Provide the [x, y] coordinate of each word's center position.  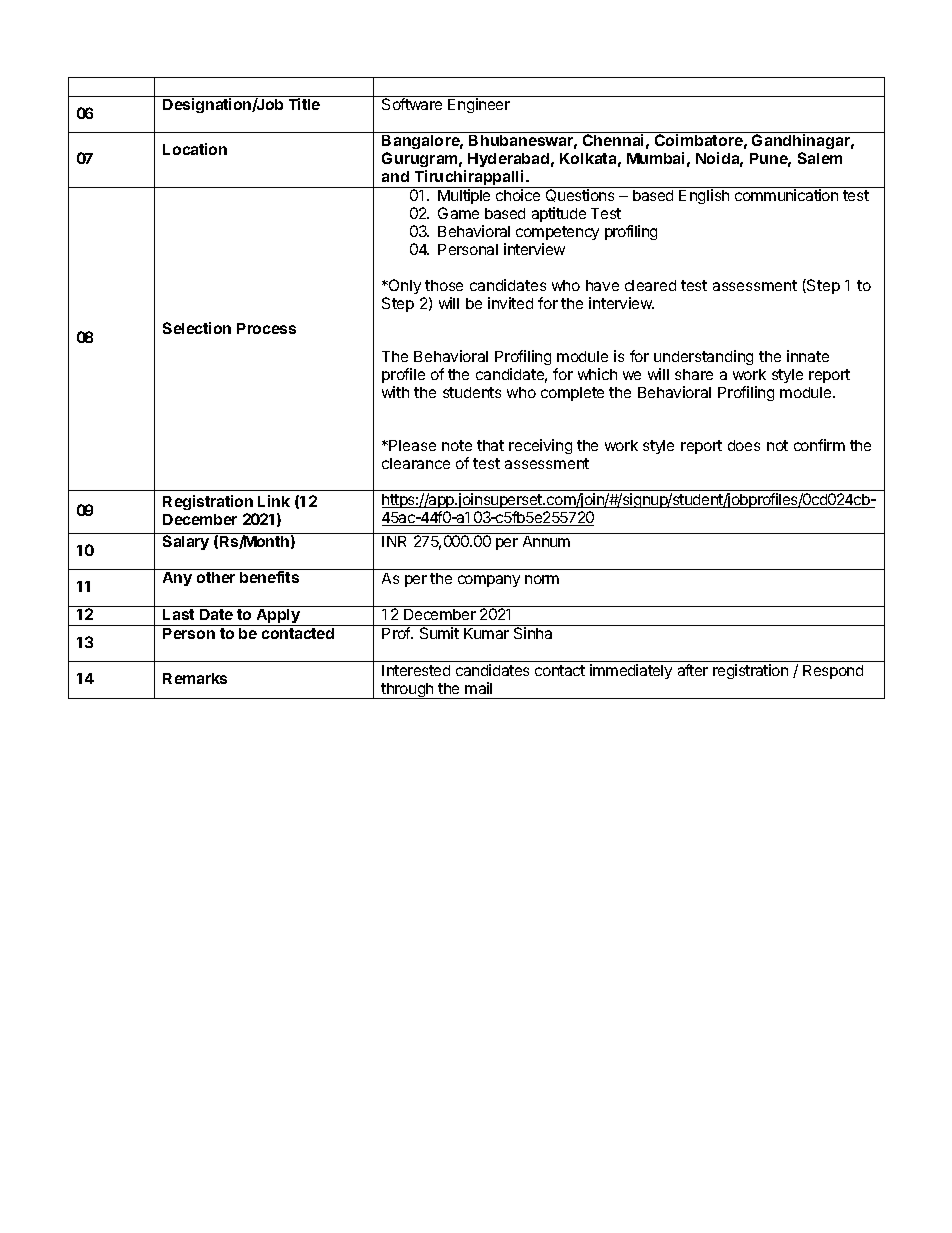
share [694, 374]
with [395, 392]
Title [304, 103]
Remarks [195, 678]
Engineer [479, 105]
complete [572, 394]
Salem [820, 158]
